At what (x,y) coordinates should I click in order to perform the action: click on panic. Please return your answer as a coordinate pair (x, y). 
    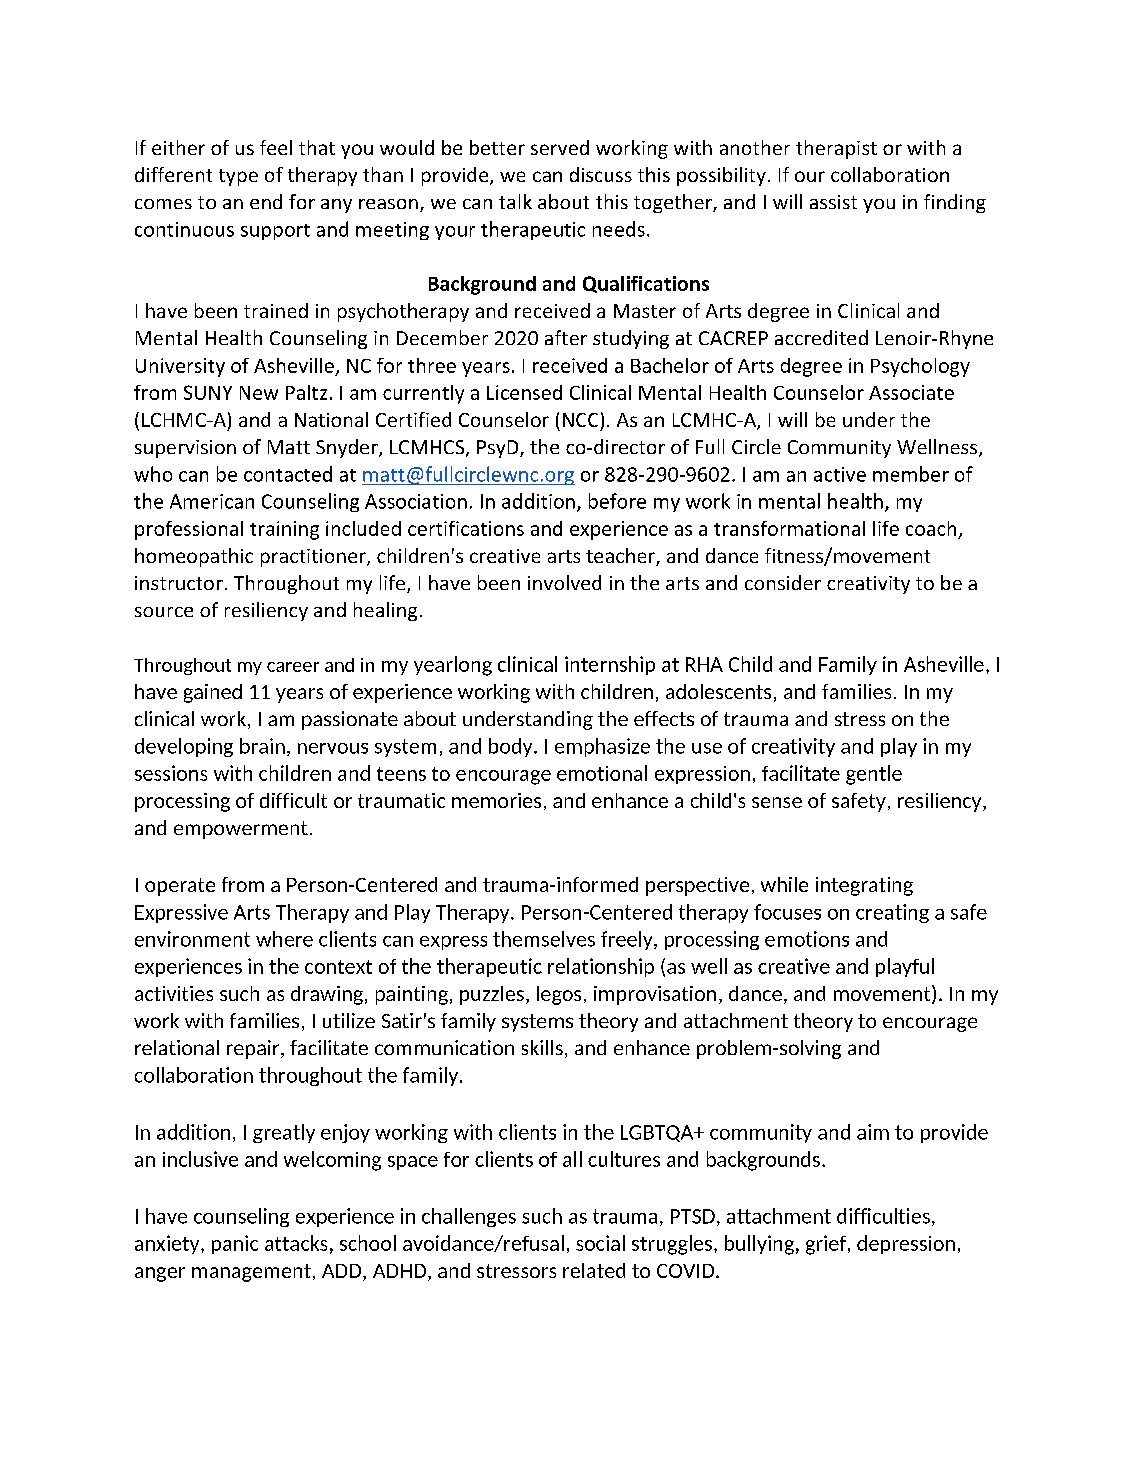
    Looking at the image, I should click on (235, 1244).
